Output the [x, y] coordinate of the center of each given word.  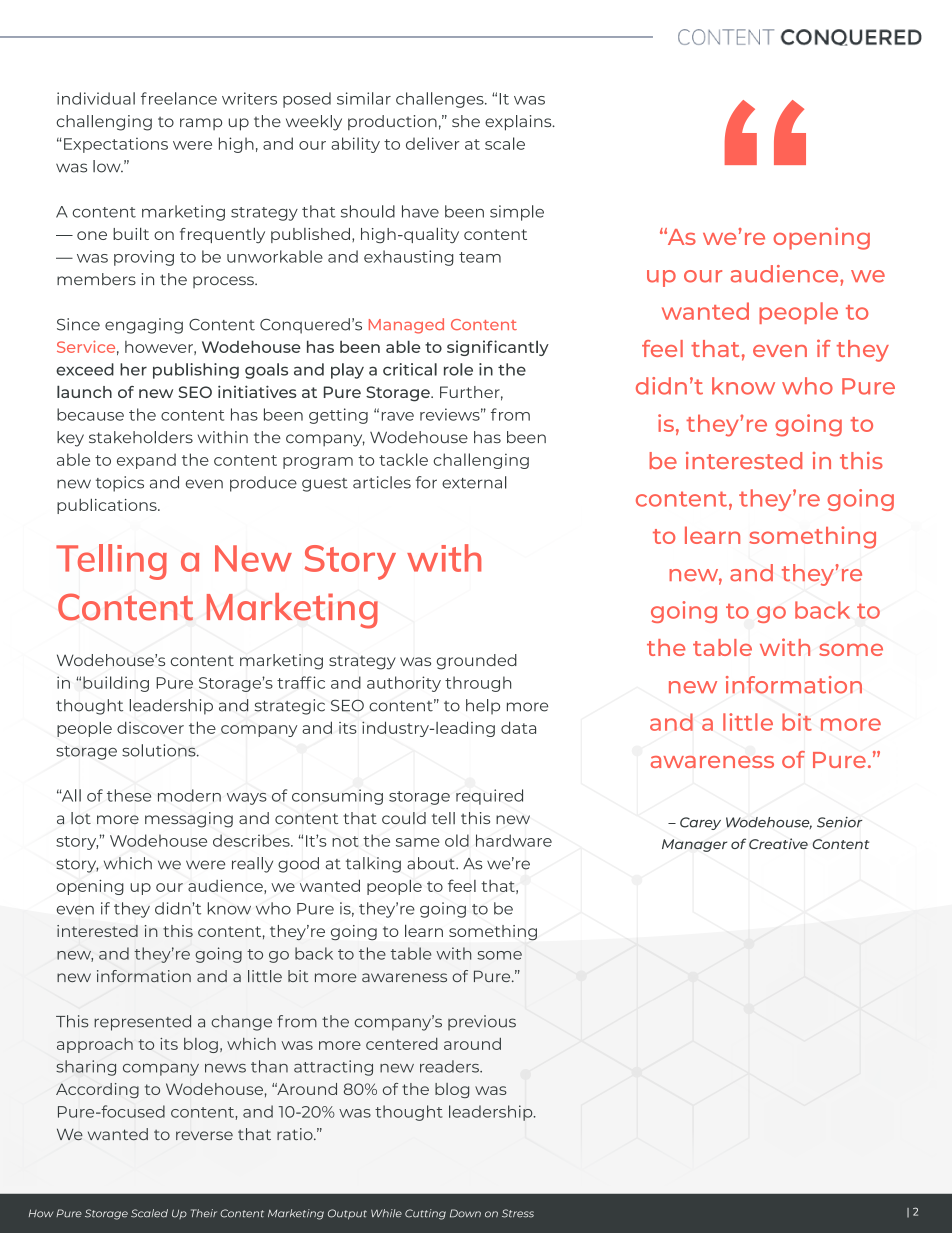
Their [204, 1213]
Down [465, 1213]
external [474, 482]
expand [146, 461]
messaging [189, 820]
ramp [201, 124]
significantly [498, 348]
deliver [433, 143]
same [417, 842]
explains [519, 123]
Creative [778, 843]
